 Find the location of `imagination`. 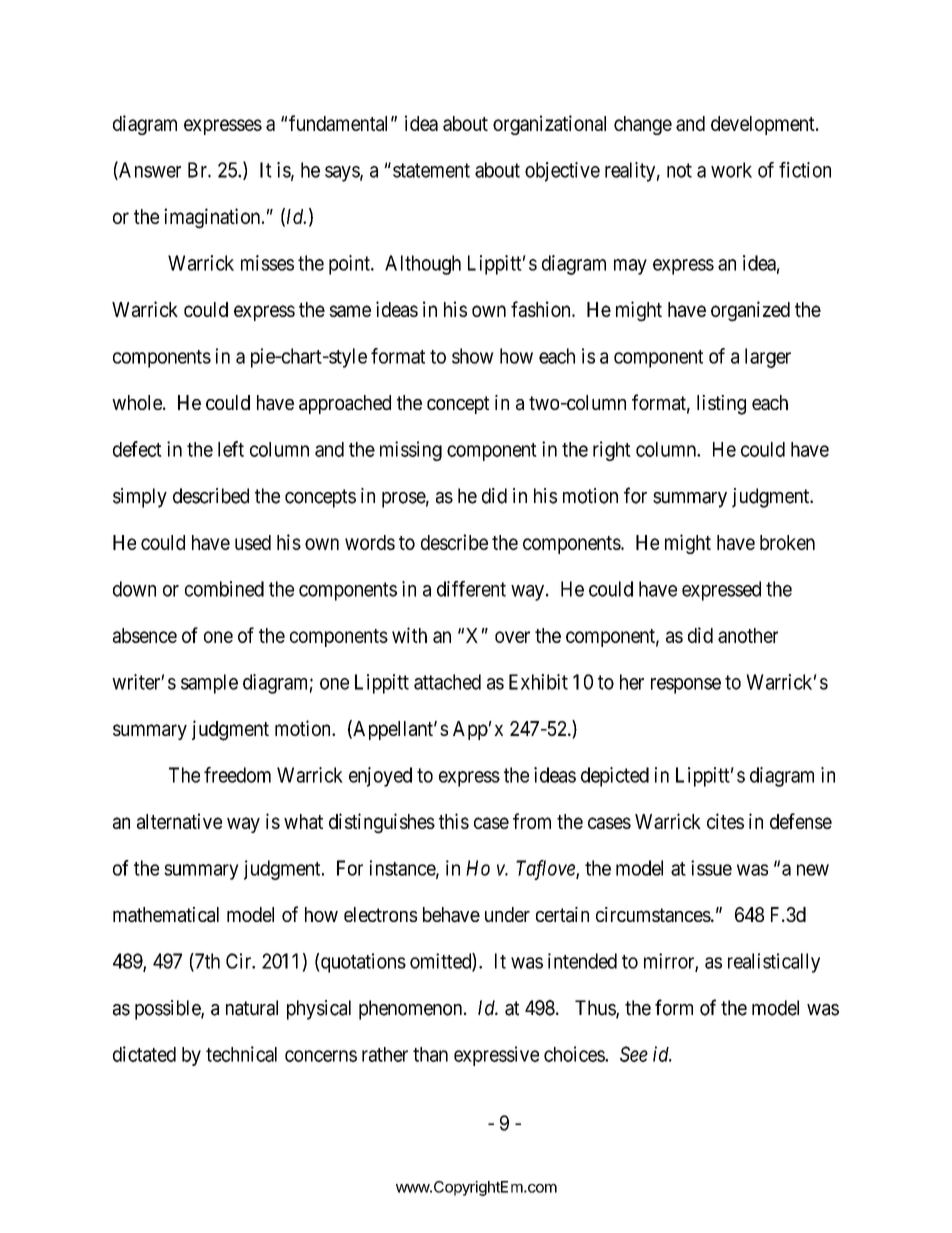

imagination is located at coordinates (213, 218).
